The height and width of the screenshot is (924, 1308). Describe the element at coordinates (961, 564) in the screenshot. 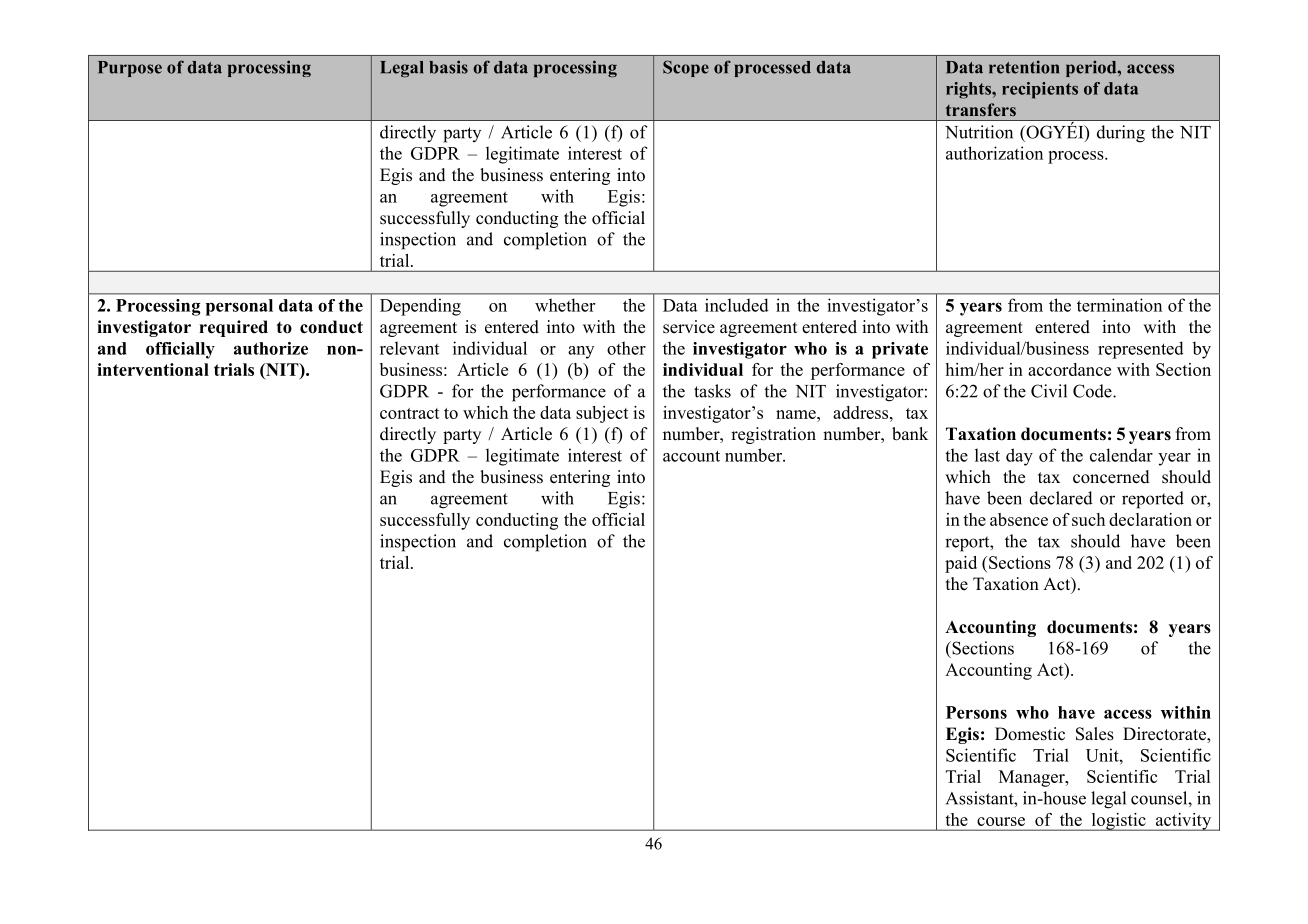

I see `paid` at that location.
